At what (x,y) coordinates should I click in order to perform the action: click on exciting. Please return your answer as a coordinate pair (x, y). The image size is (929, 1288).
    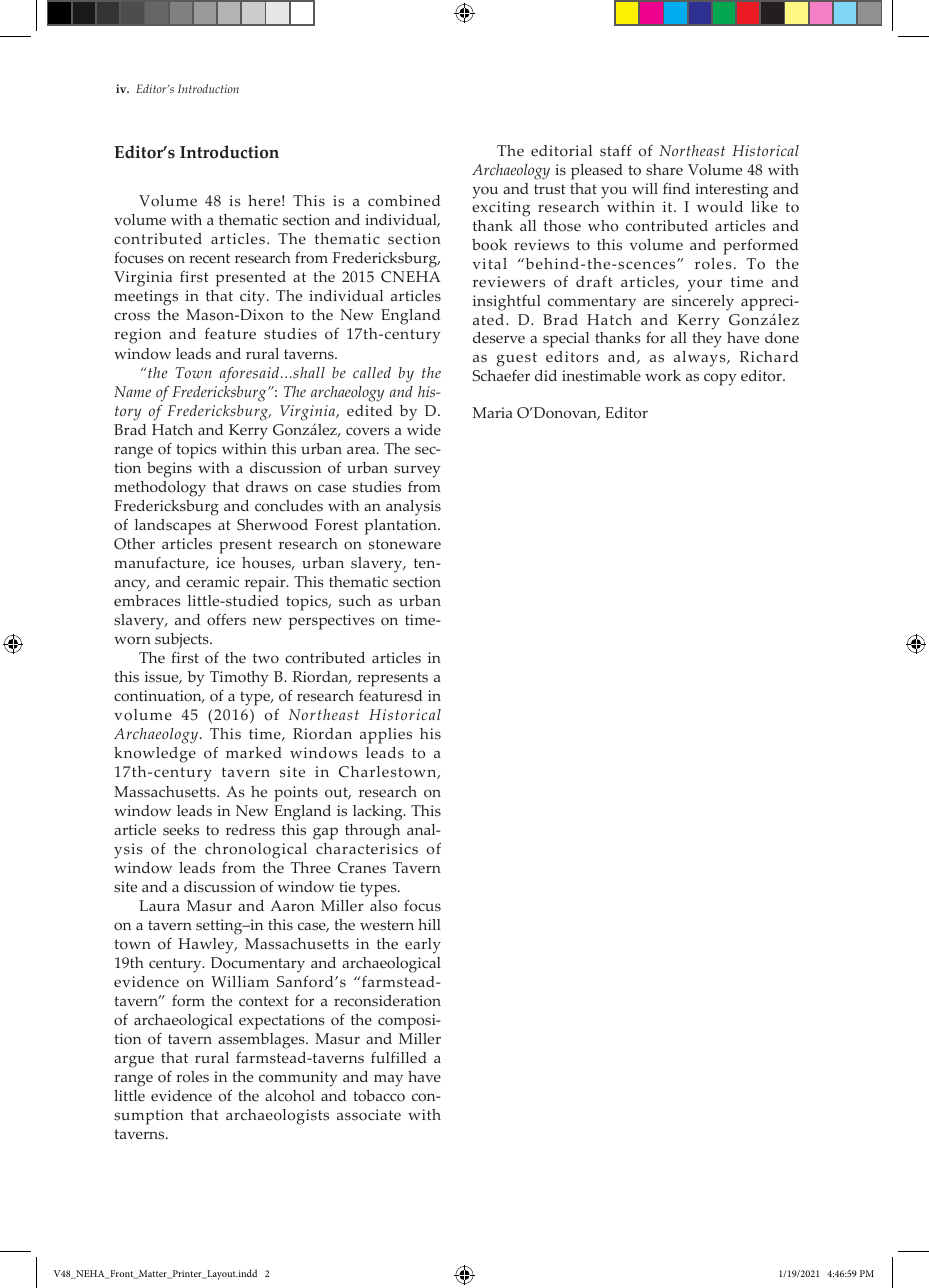
    Looking at the image, I should click on (501, 209).
